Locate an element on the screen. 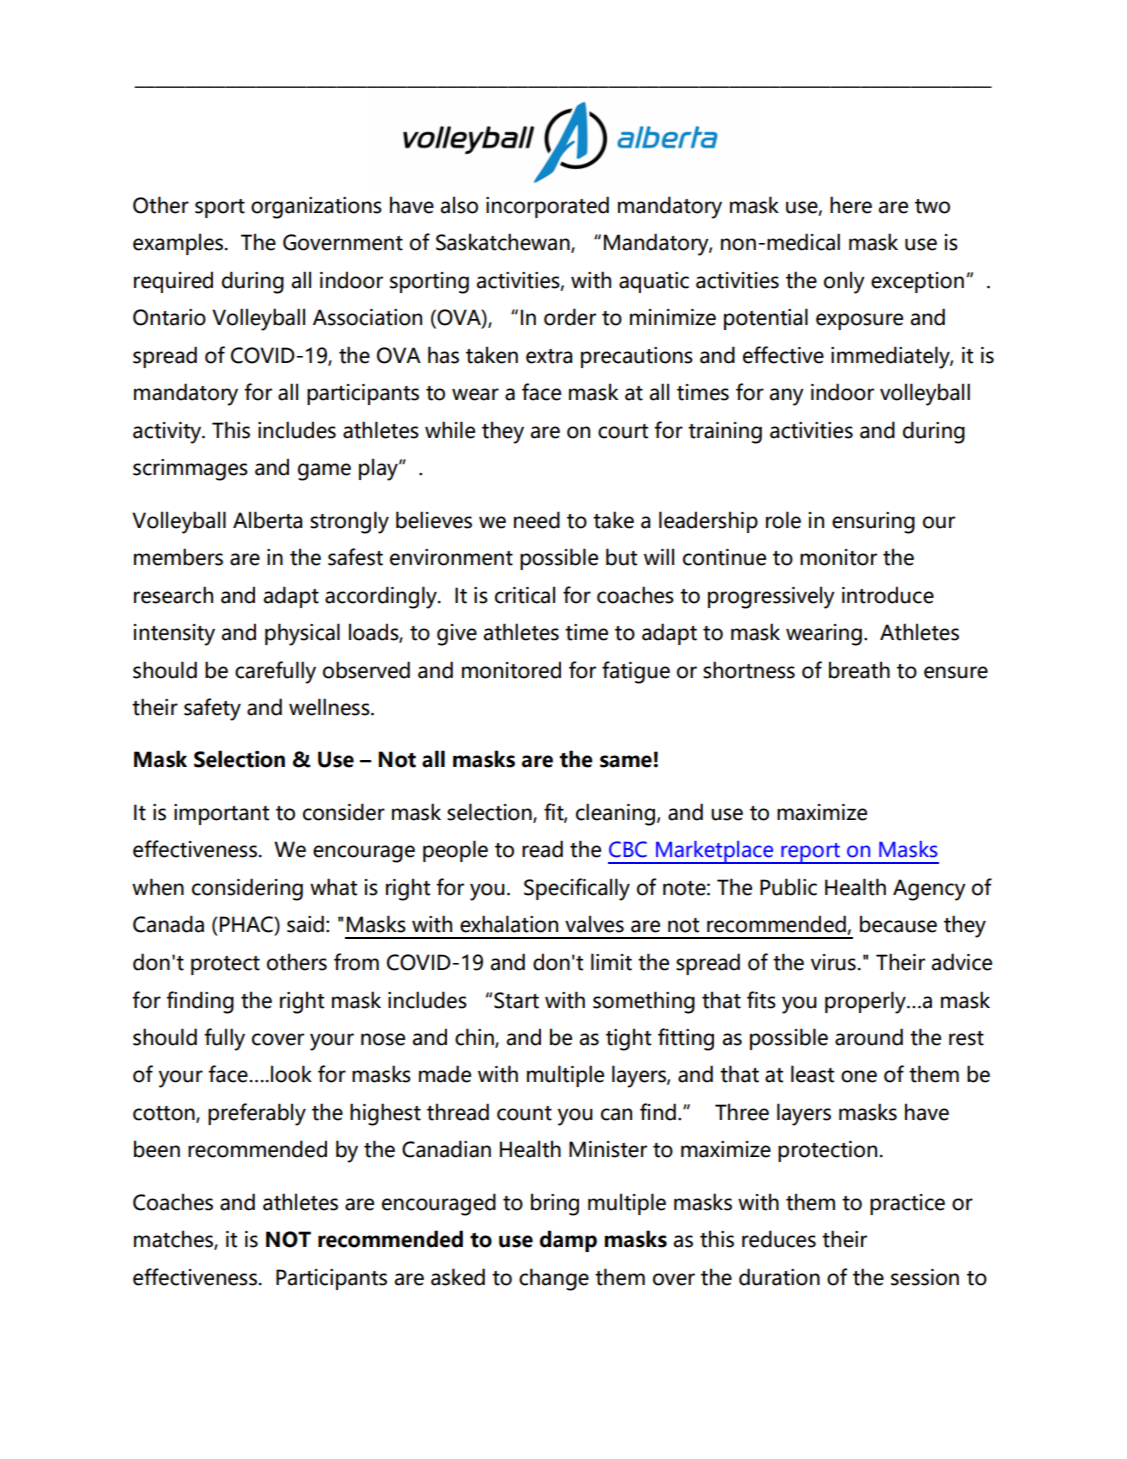 The width and height of the screenshot is (1127, 1459). organizations is located at coordinates (316, 208).
